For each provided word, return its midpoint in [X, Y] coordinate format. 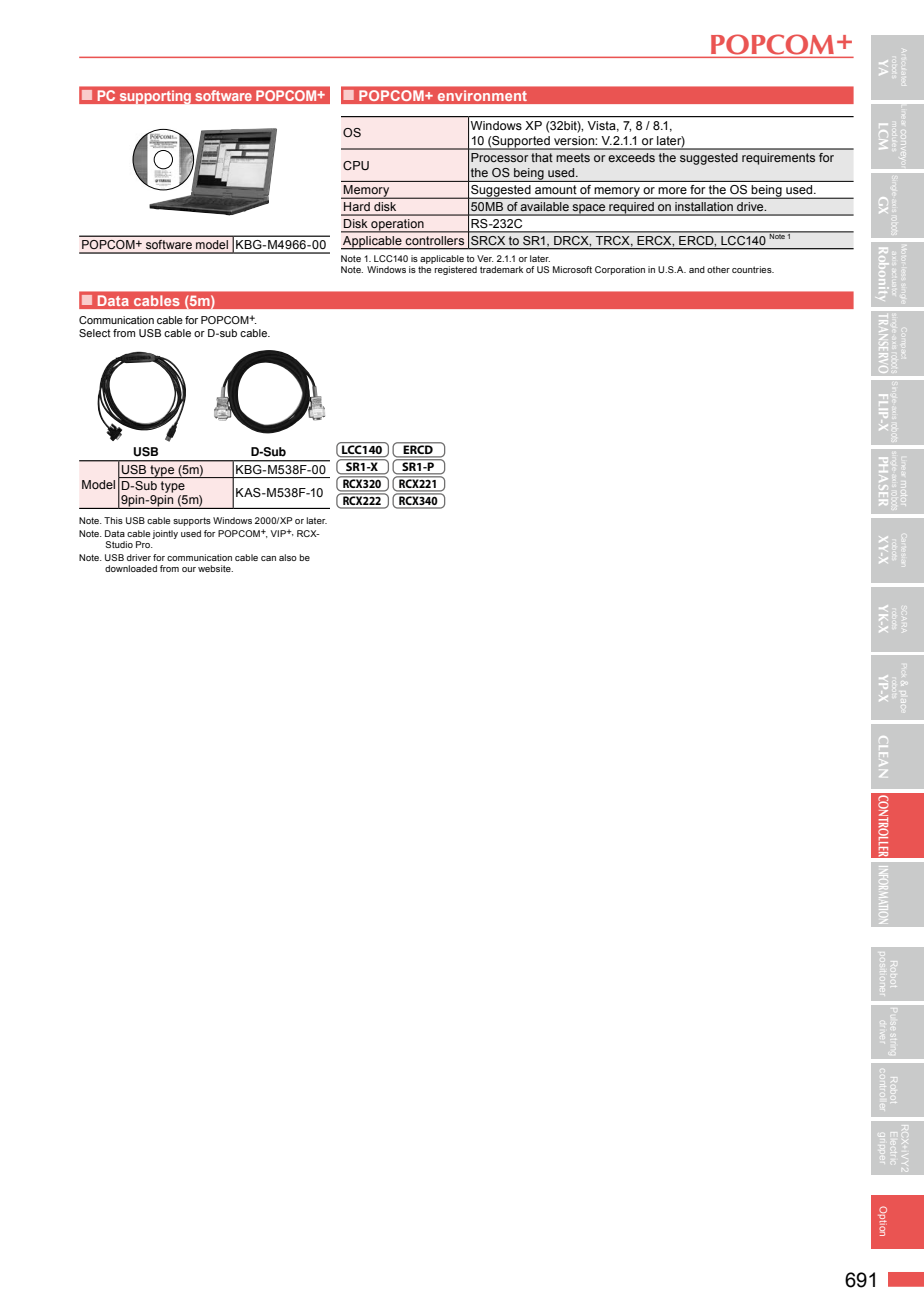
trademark [501, 269]
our [189, 569]
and [697, 269]
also [288, 557]
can [268, 558]
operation [397, 226]
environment [482, 96]
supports [192, 521]
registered [456, 270]
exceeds [631, 157]
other [718, 269]
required [631, 209]
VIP [279, 533]
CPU [356, 165]
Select [95, 333]
